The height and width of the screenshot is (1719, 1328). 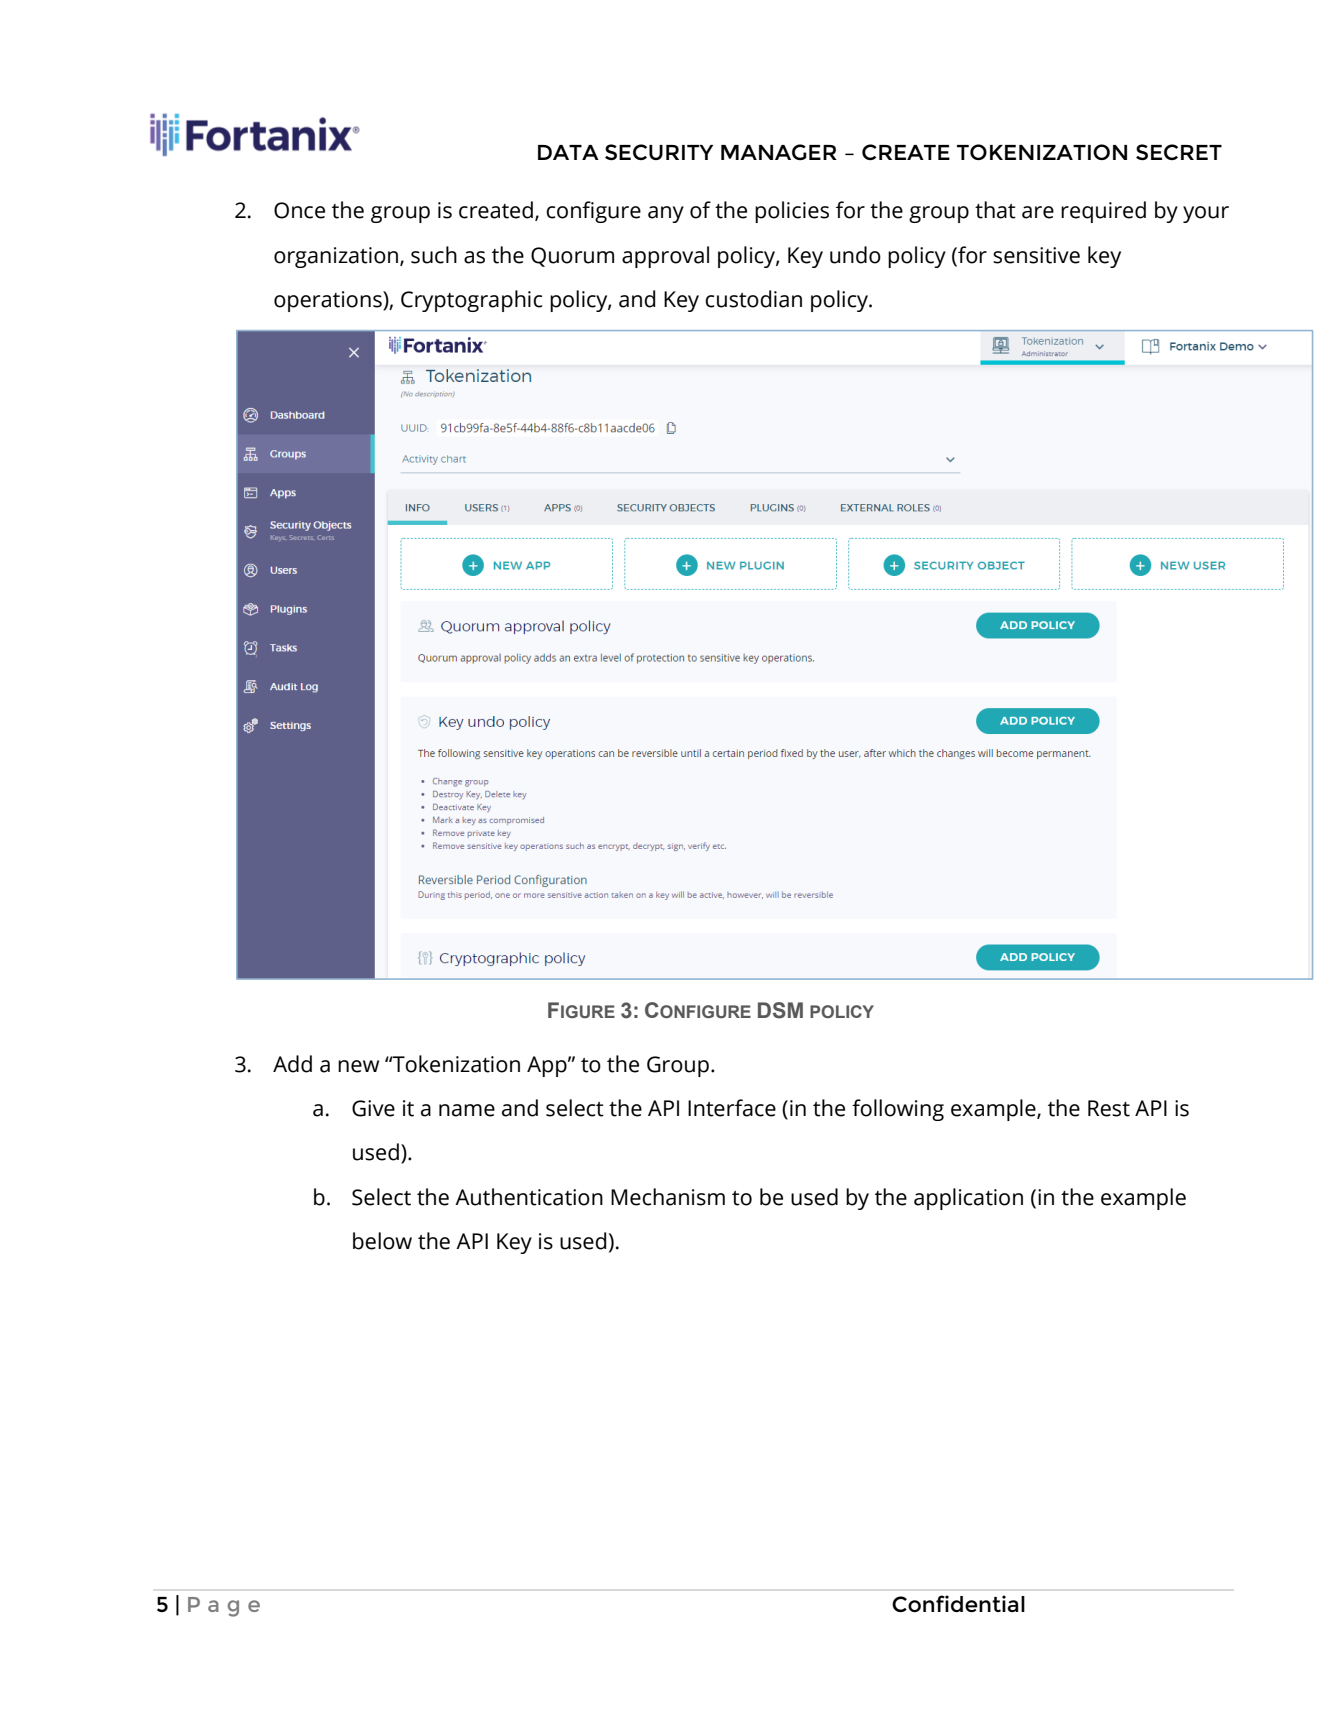 I want to click on policies, so click(x=792, y=212).
